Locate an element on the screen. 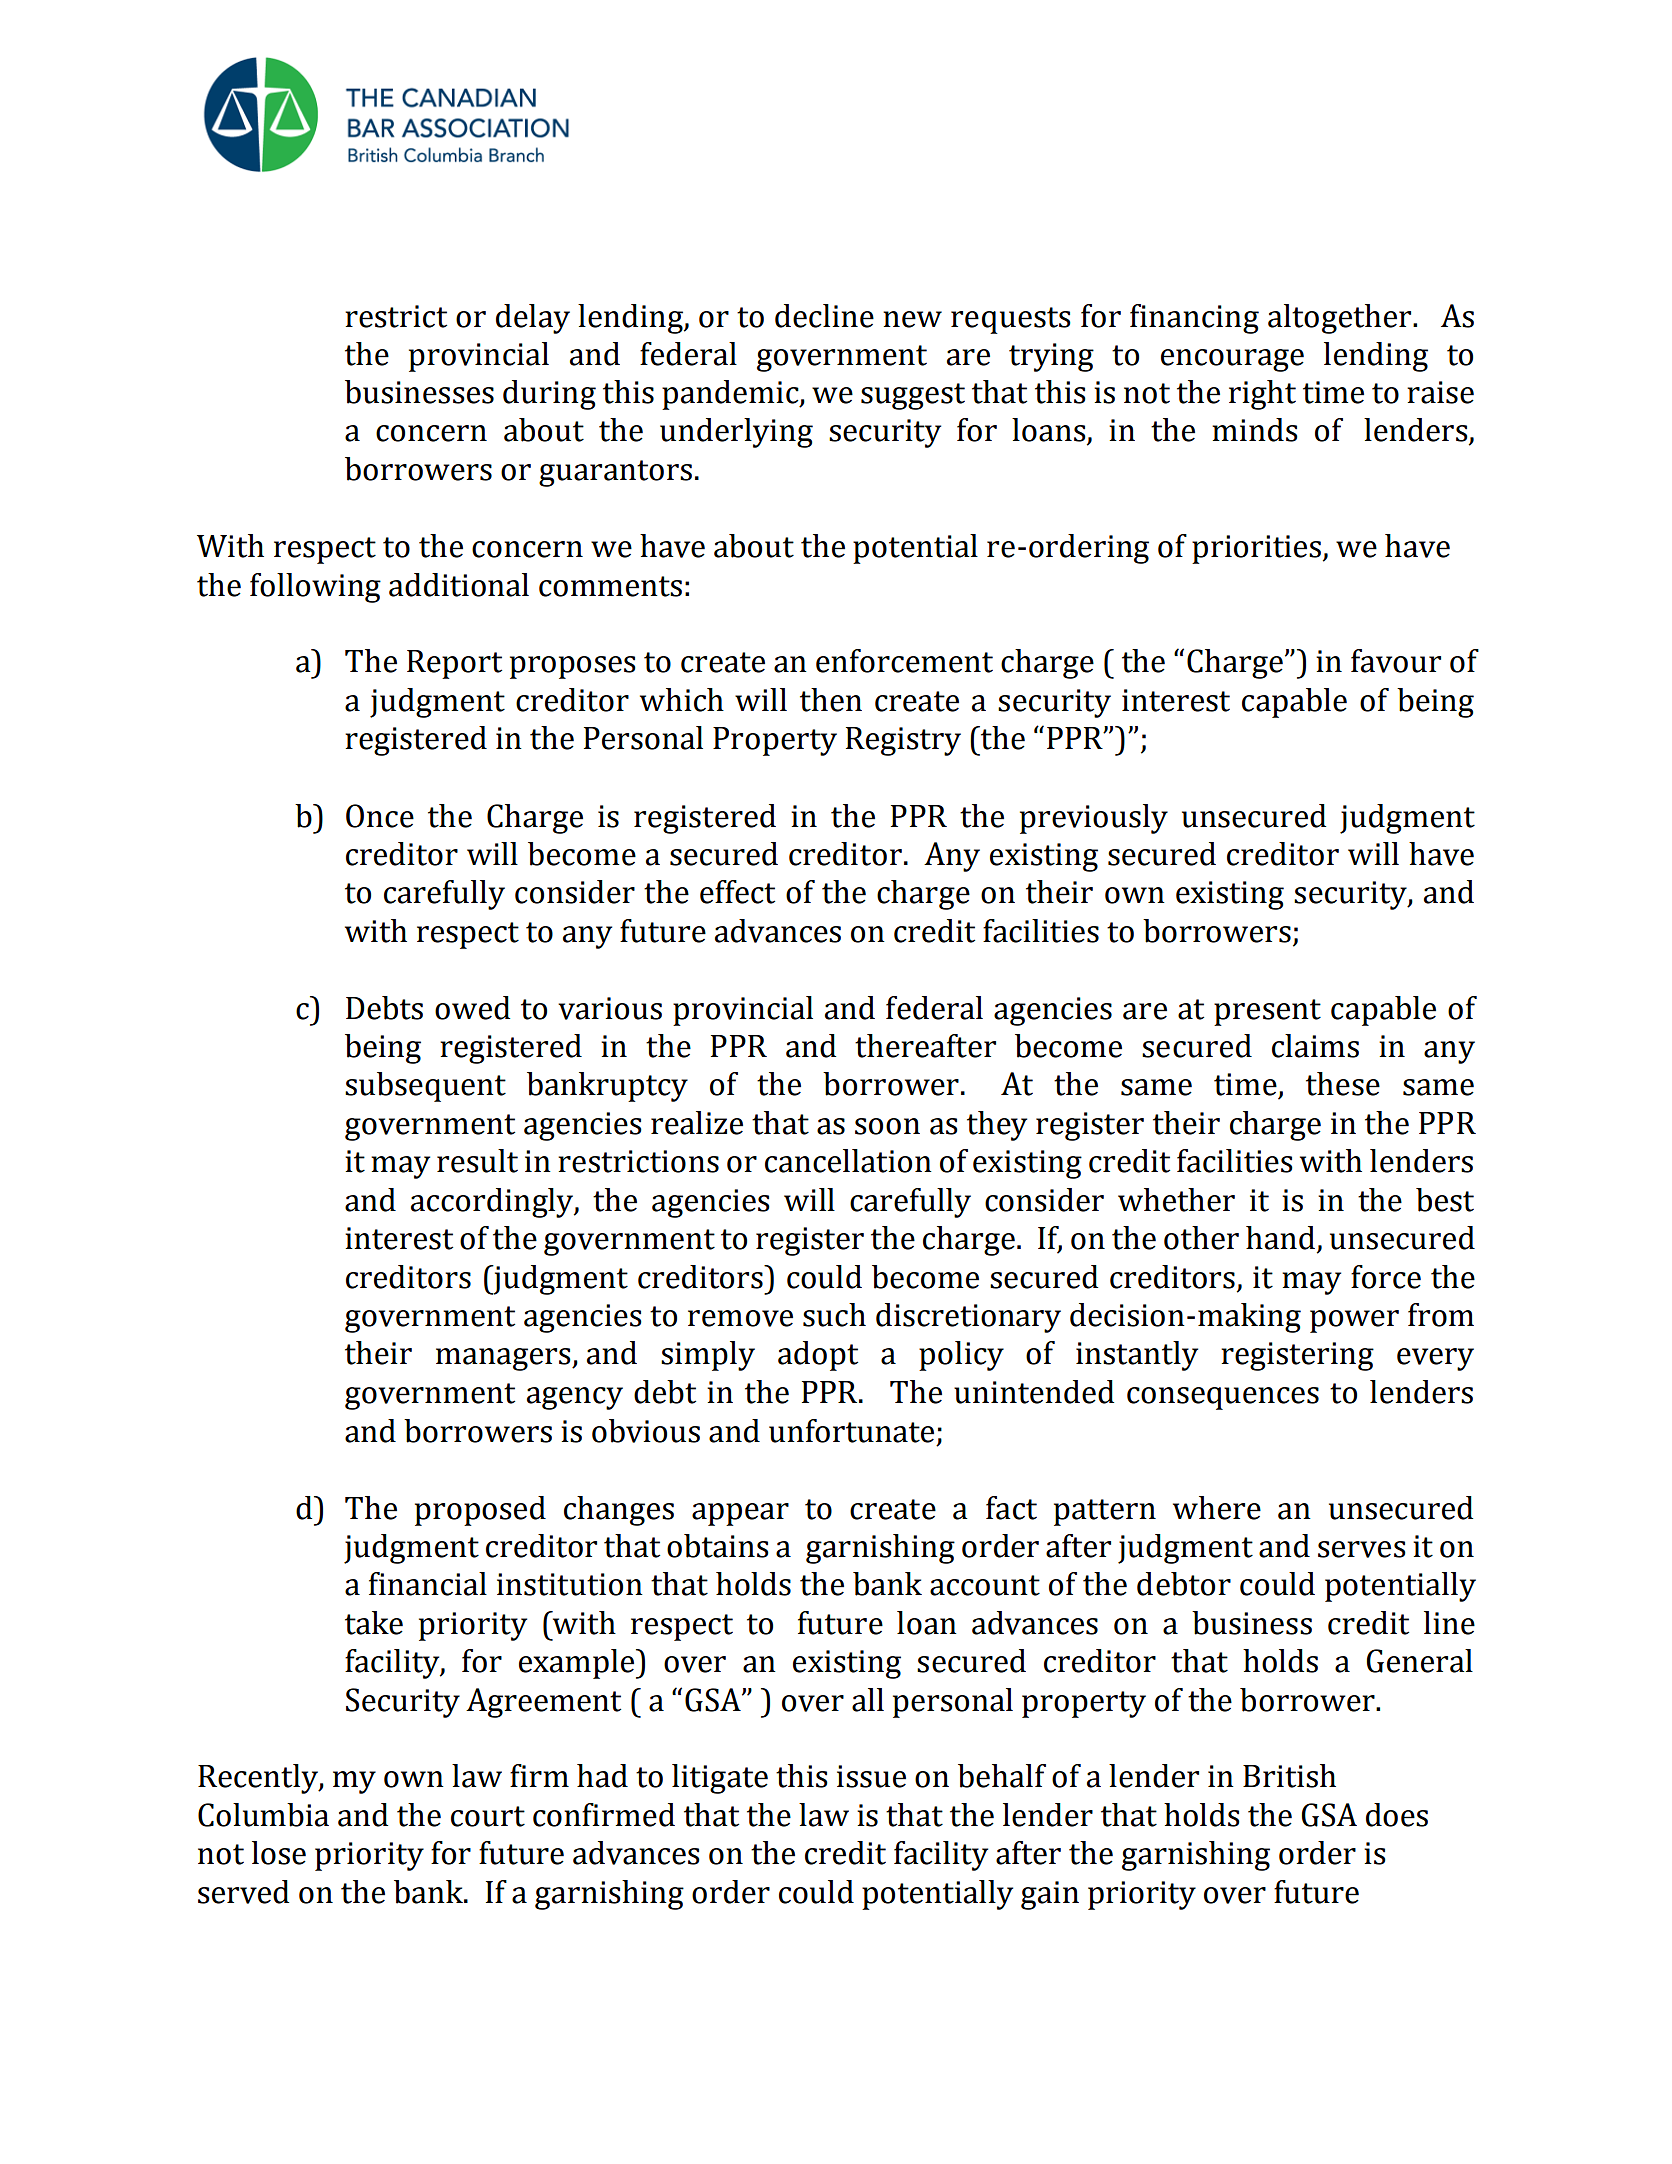  does is located at coordinates (1397, 1815).
